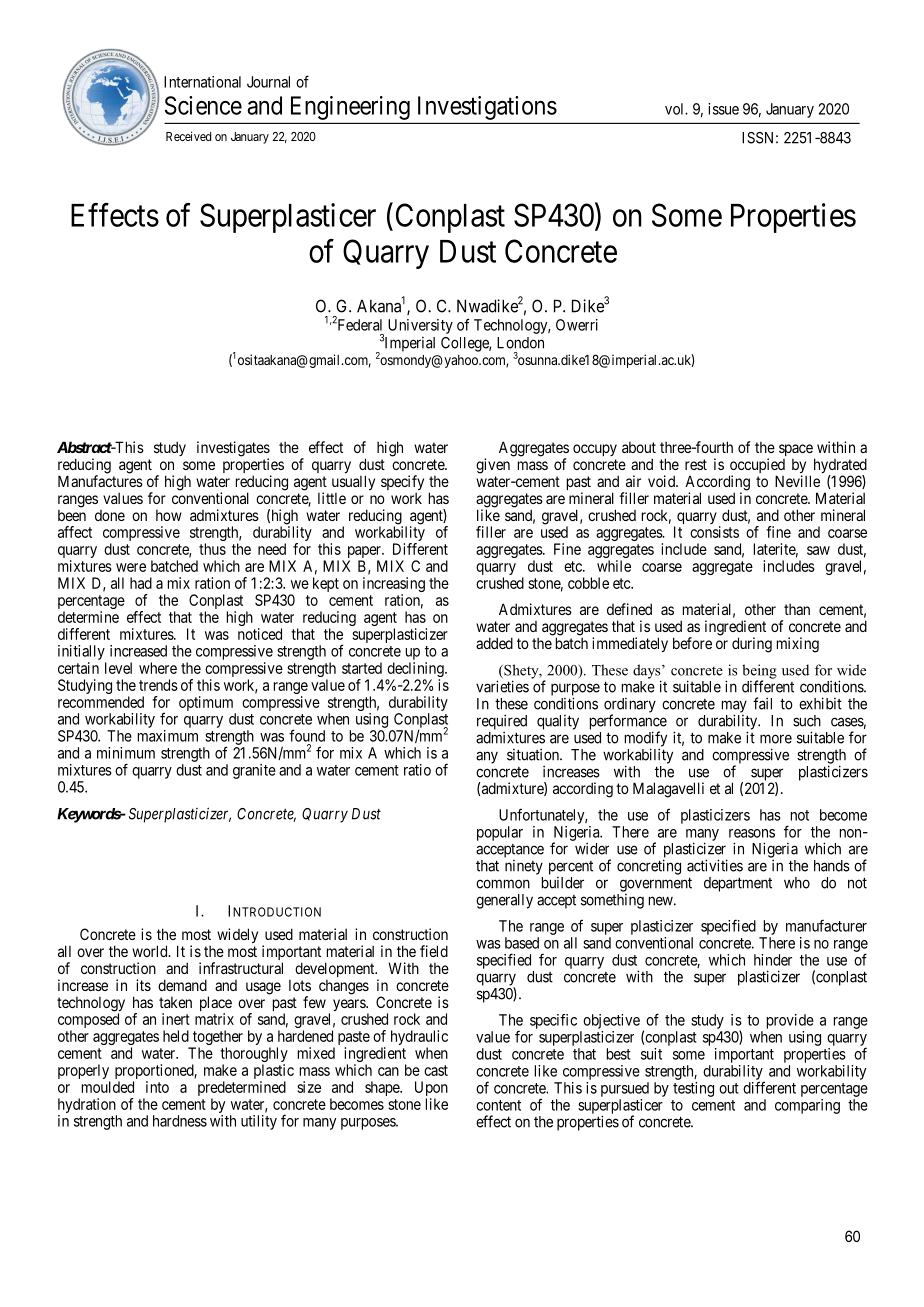 The image size is (924, 1307). I want to click on investigates, so click(233, 450).
